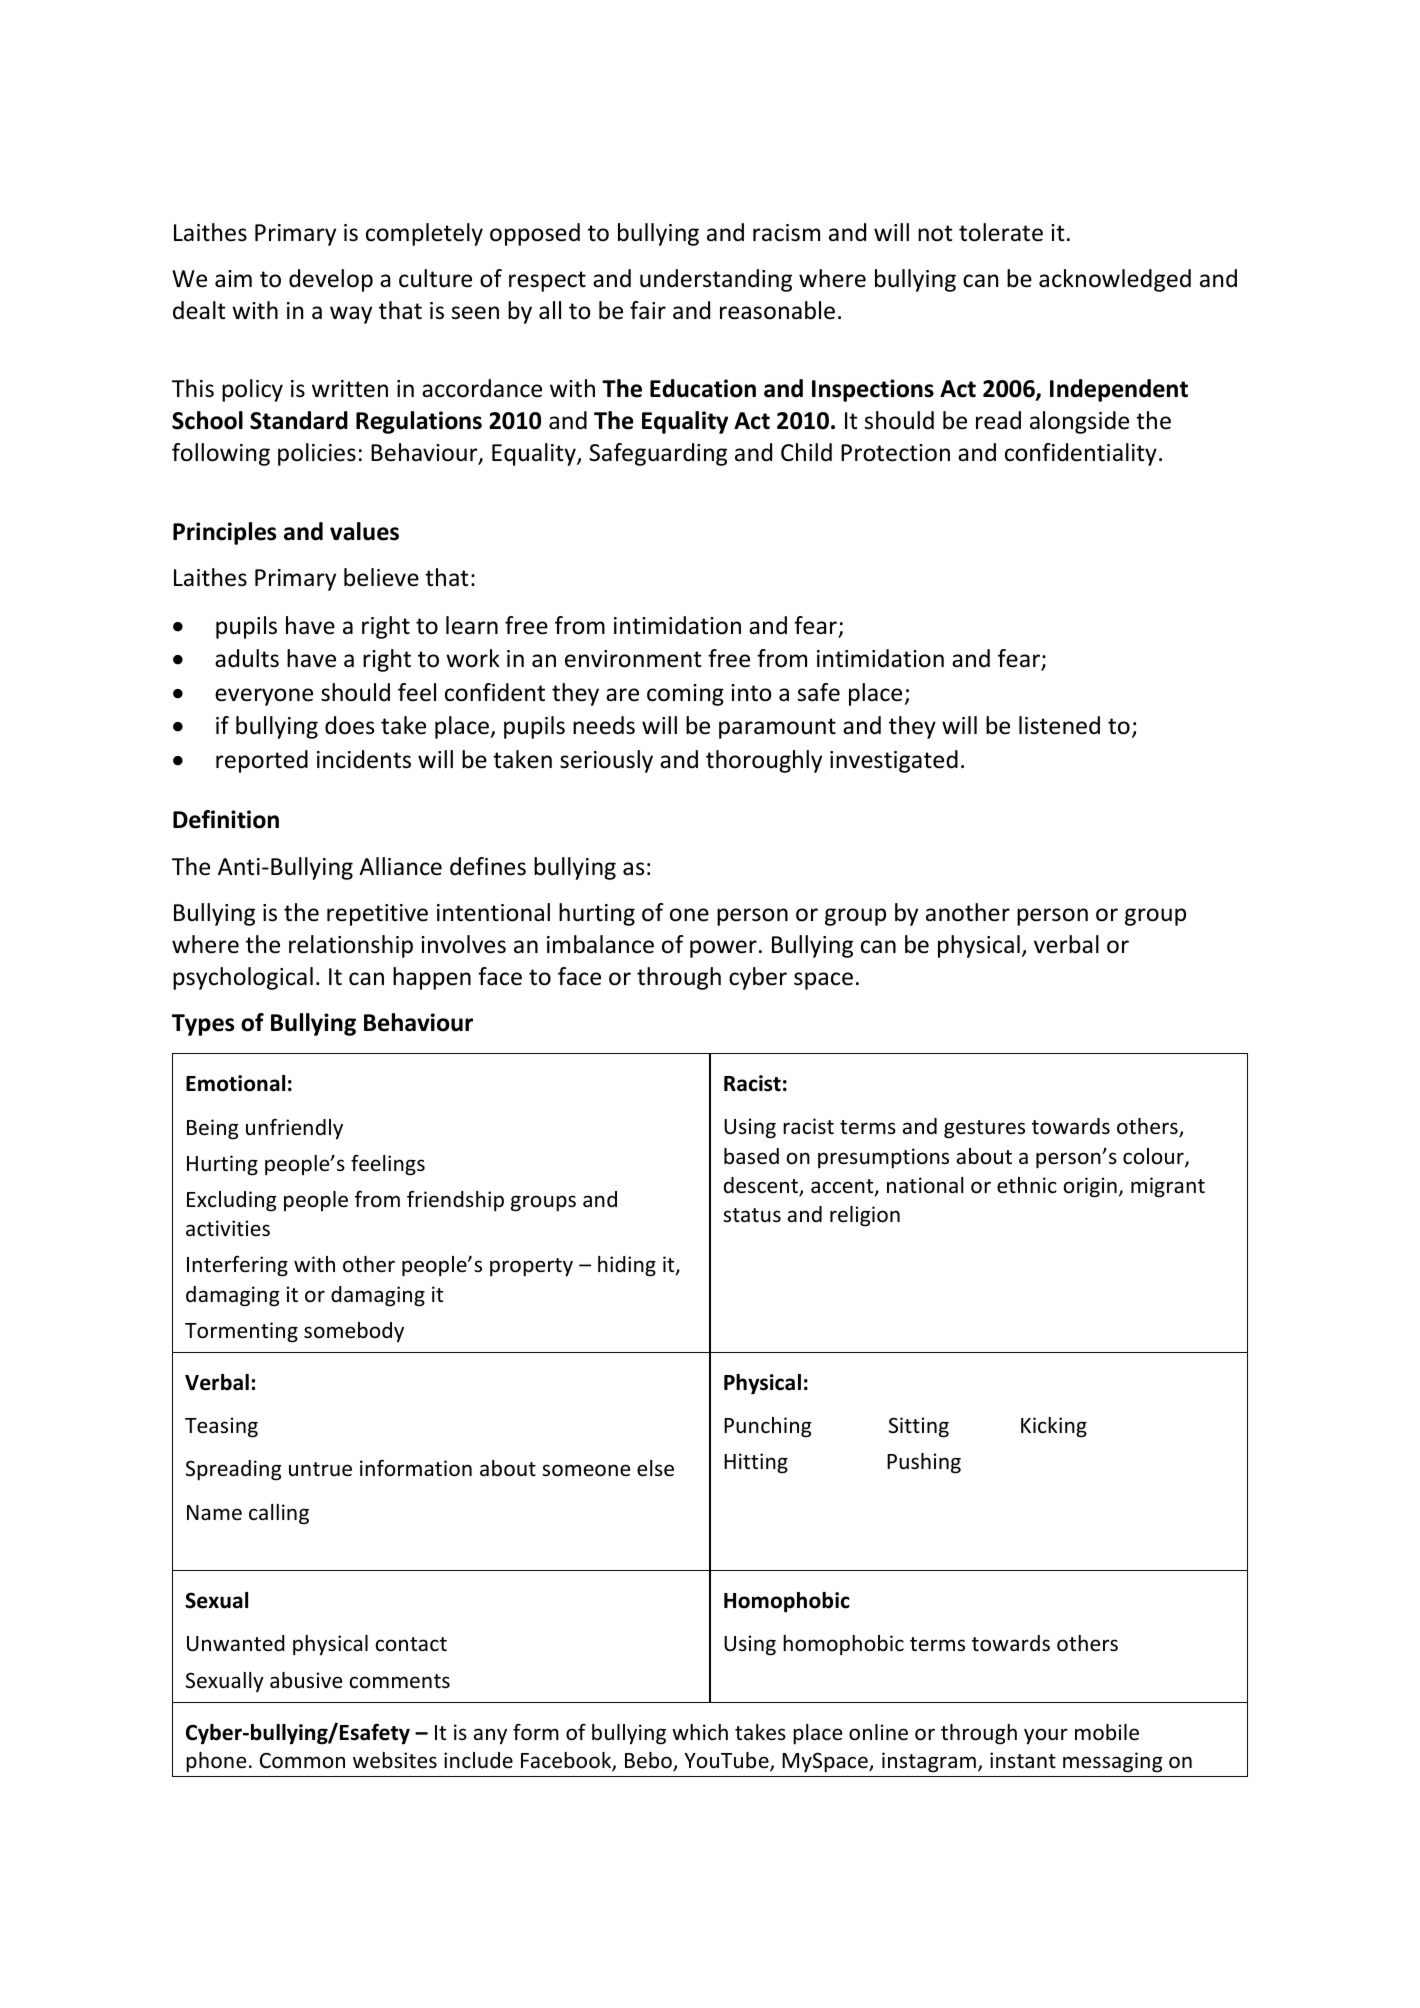 The height and width of the screenshot is (2008, 1420). What do you see at coordinates (400, 866) in the screenshot?
I see `Alliance` at bounding box center [400, 866].
